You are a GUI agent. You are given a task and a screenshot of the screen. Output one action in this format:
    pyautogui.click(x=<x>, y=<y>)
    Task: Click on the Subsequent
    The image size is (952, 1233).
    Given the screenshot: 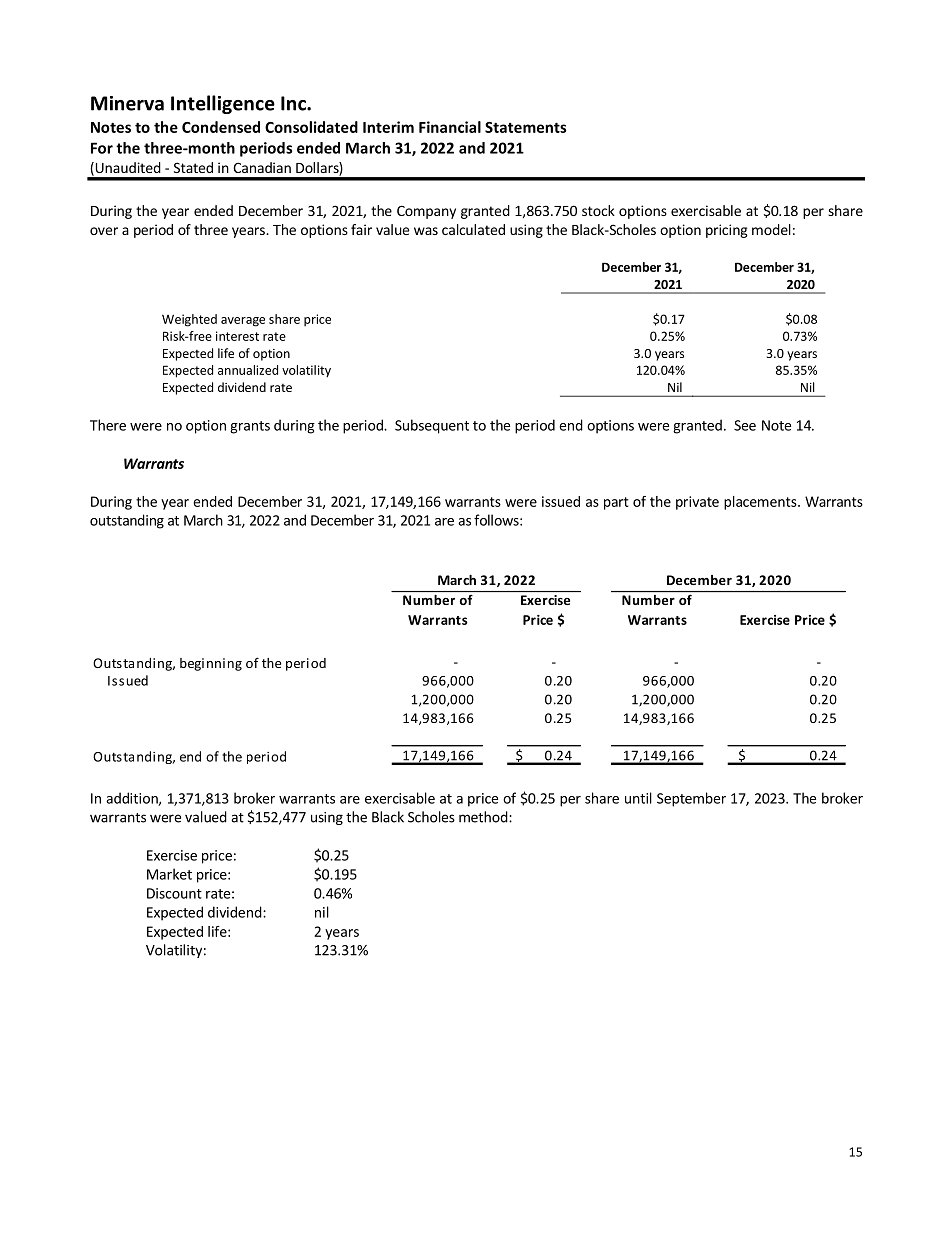 What is the action you would take?
    pyautogui.click(x=432, y=426)
